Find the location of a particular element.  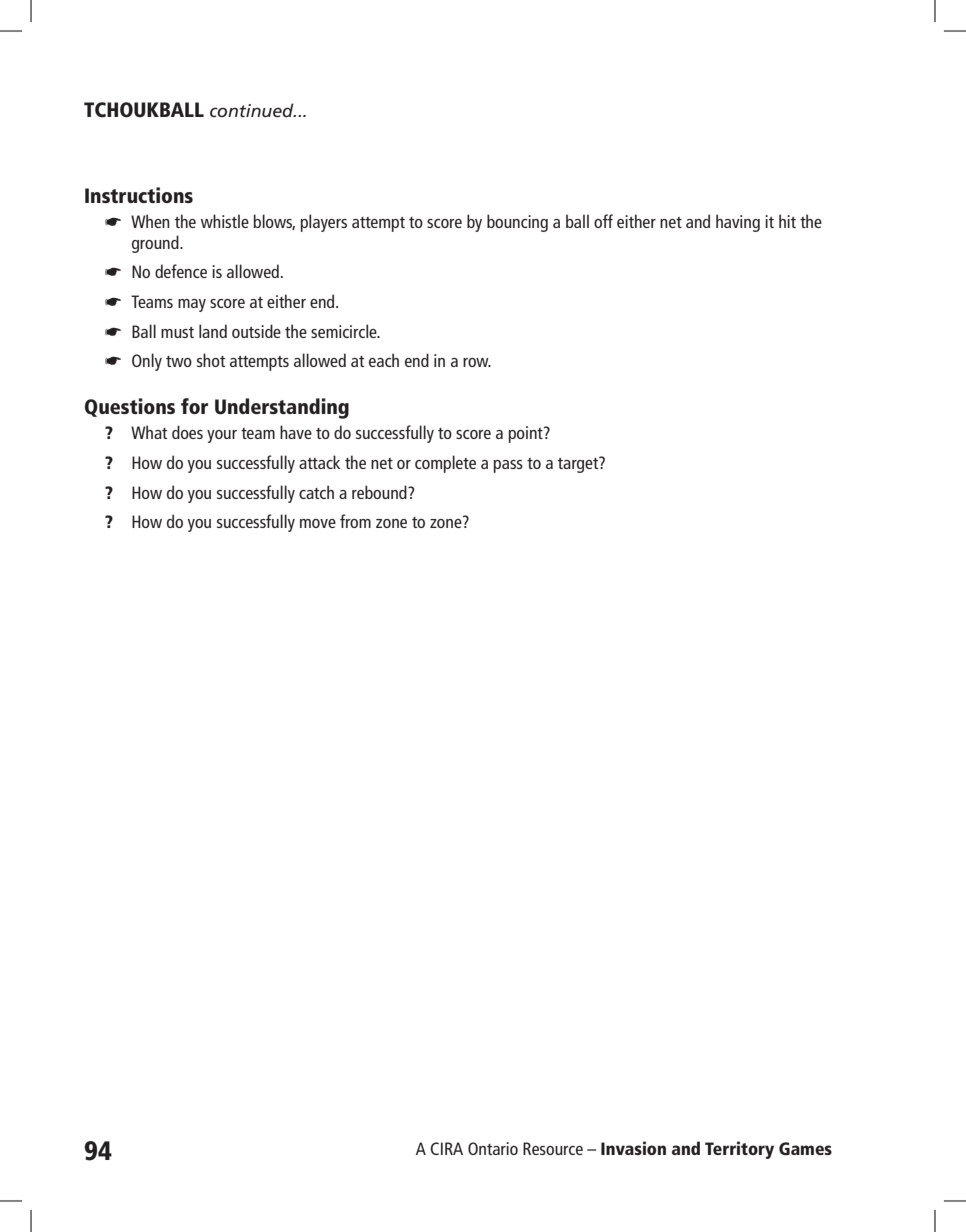

row is located at coordinates (477, 362).
